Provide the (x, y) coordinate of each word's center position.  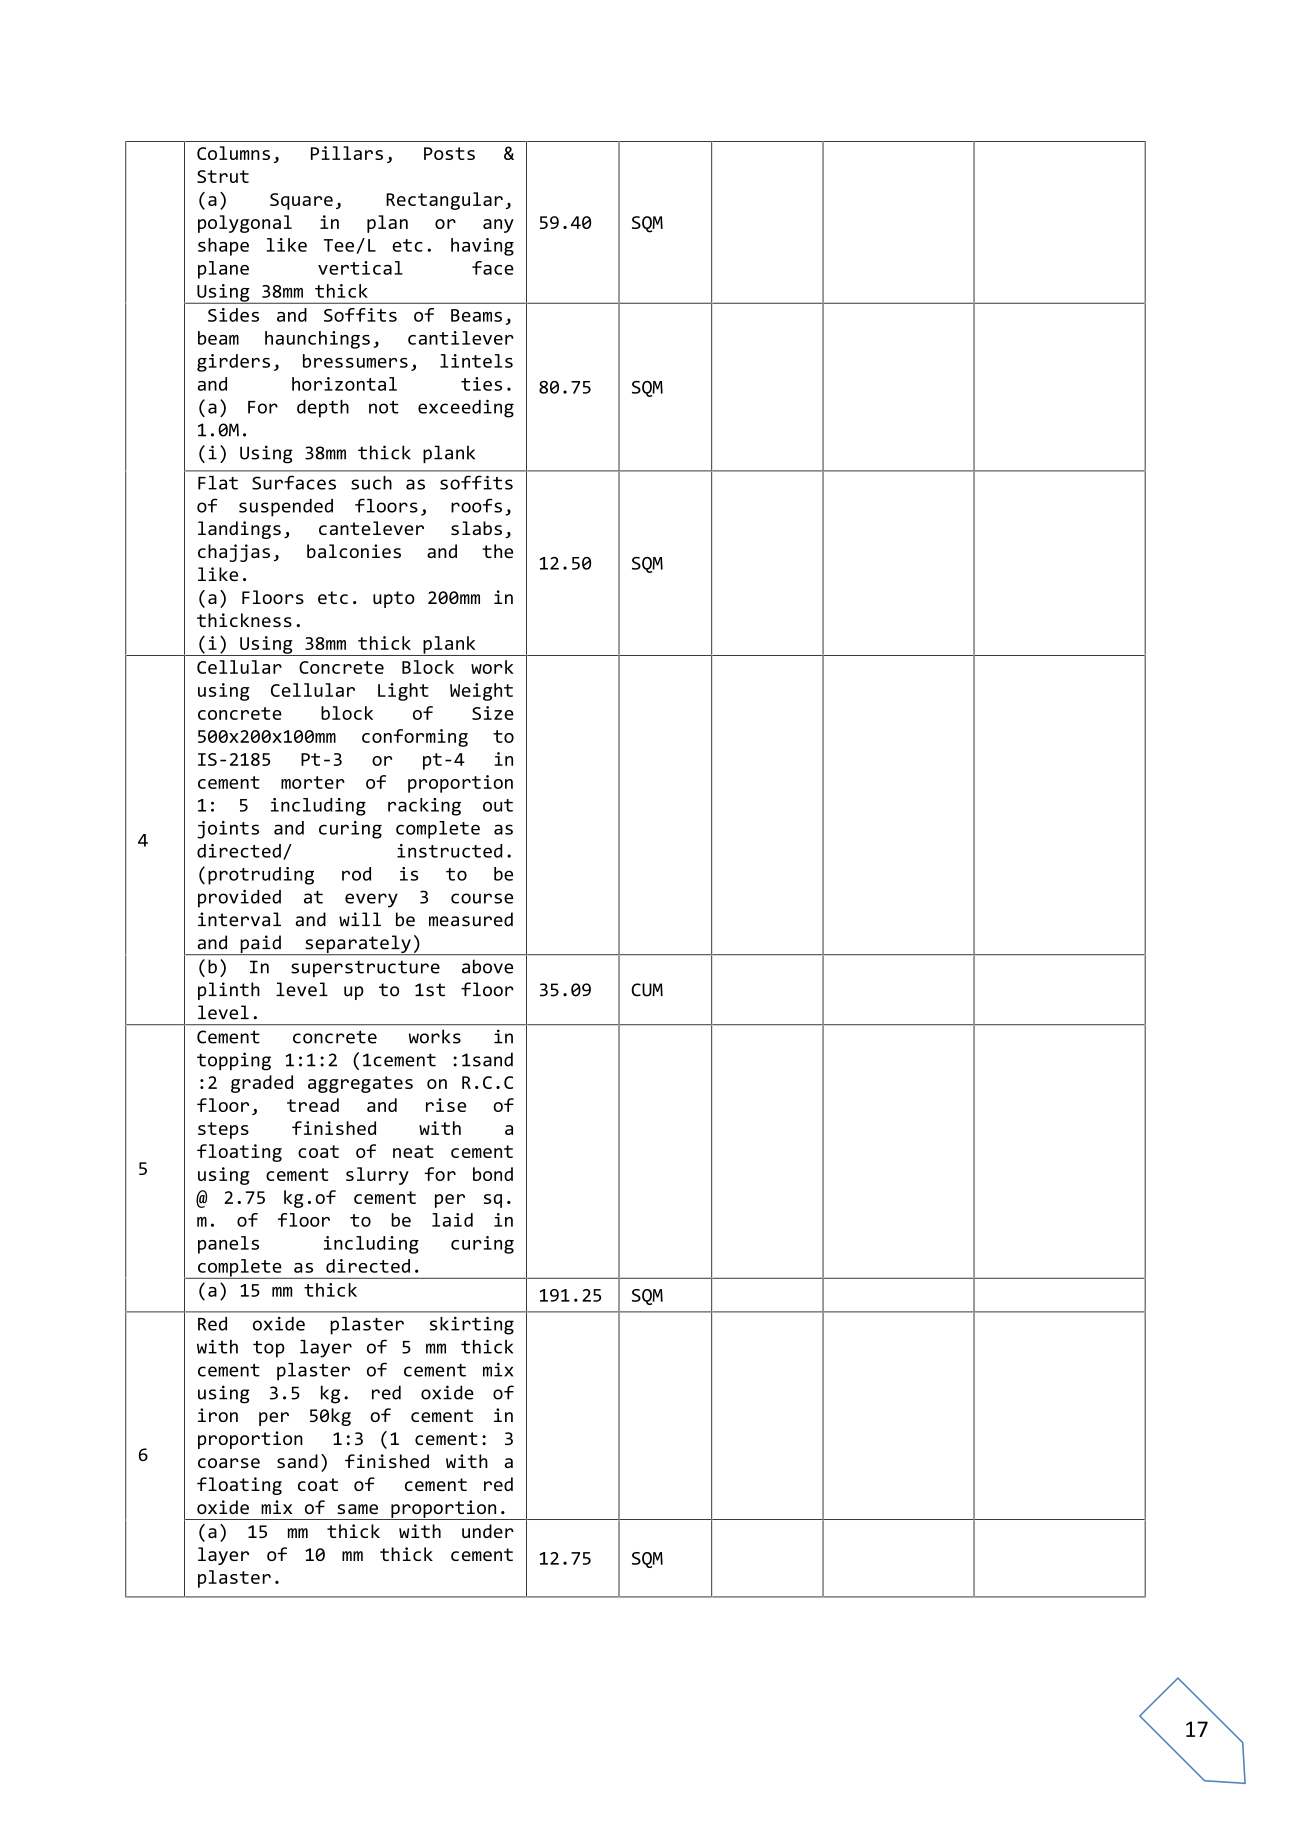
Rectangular (444, 201)
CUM (647, 990)
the (497, 551)
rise (446, 1105)
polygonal (245, 224)
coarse (229, 1463)
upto (394, 599)
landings (239, 530)
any (498, 226)
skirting (472, 1325)
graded (262, 1084)
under (488, 1531)
